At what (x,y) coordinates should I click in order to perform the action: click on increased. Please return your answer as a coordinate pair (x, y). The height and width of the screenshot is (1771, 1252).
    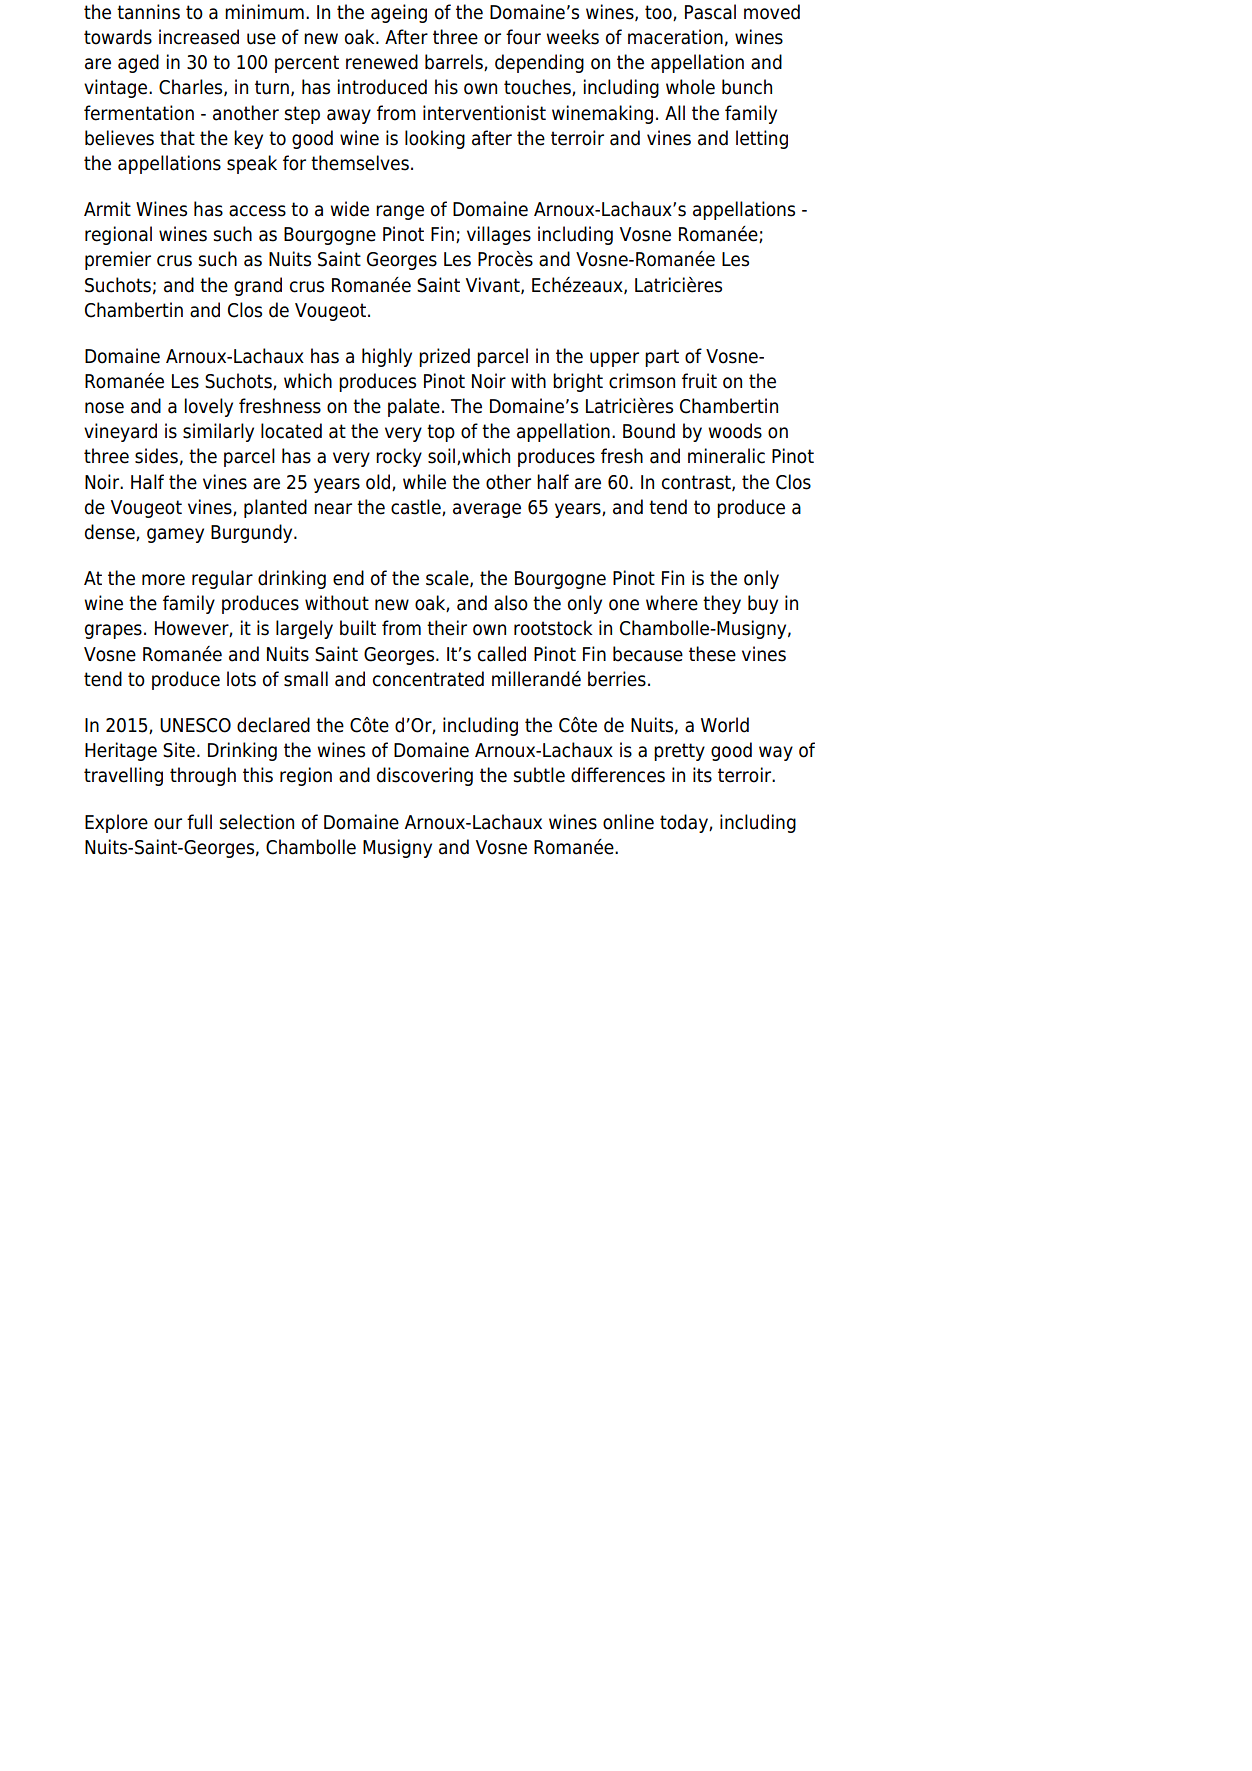
    Looking at the image, I should click on (199, 37).
